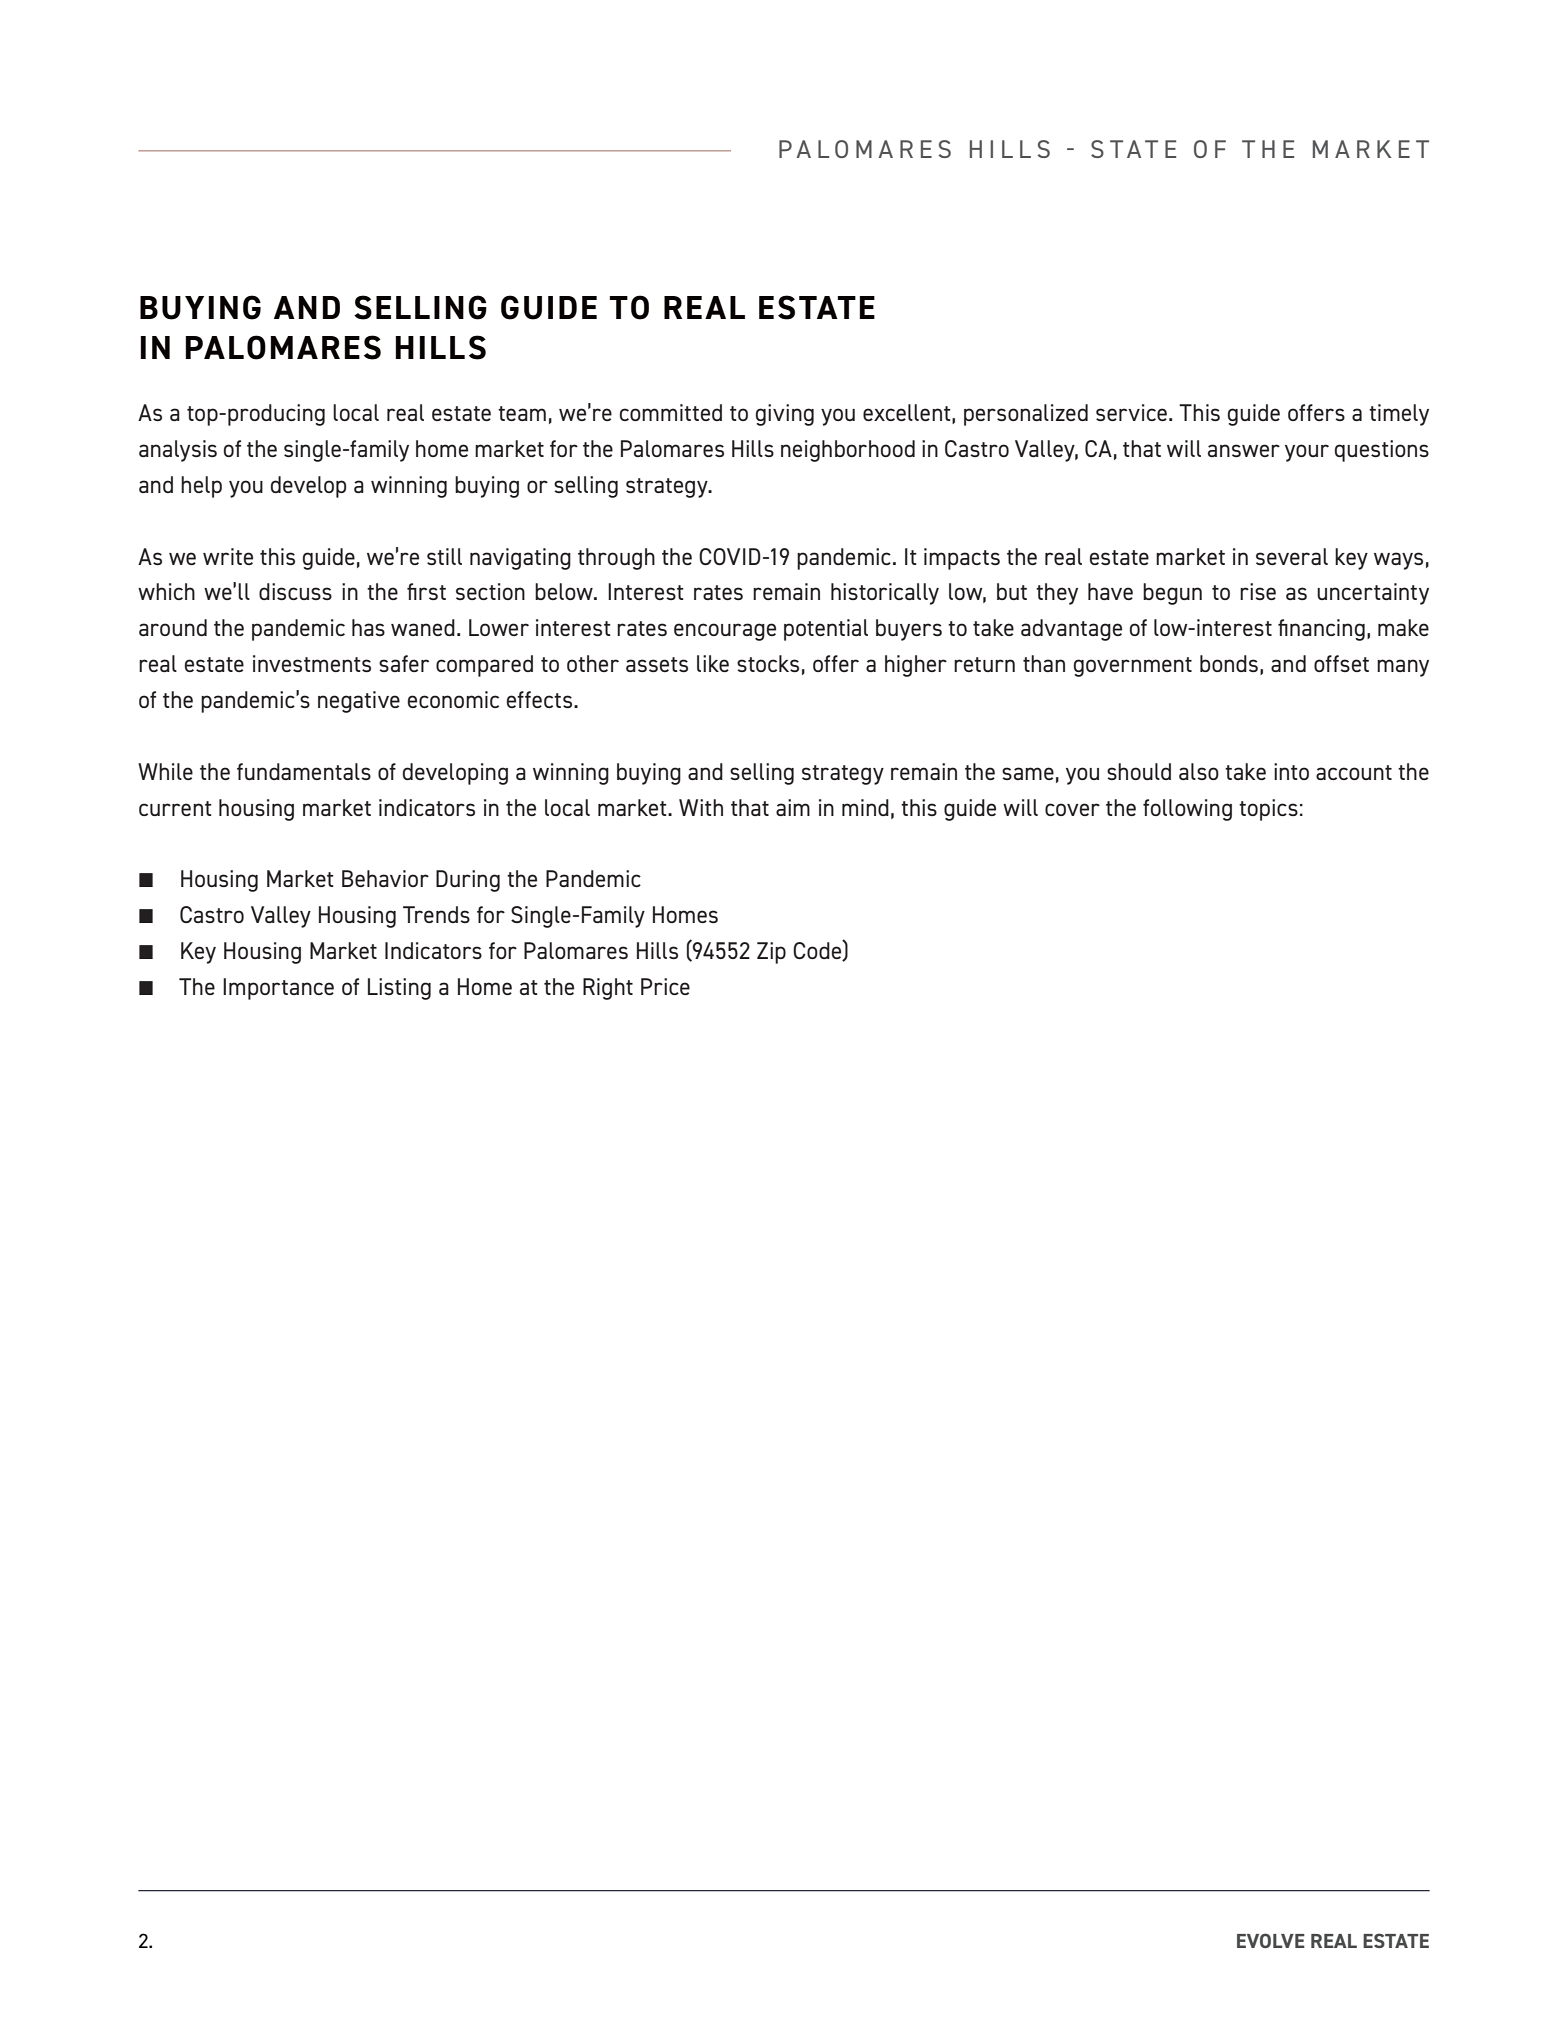 The width and height of the screenshot is (1568, 2029). What do you see at coordinates (201, 487) in the screenshot?
I see `help` at bounding box center [201, 487].
